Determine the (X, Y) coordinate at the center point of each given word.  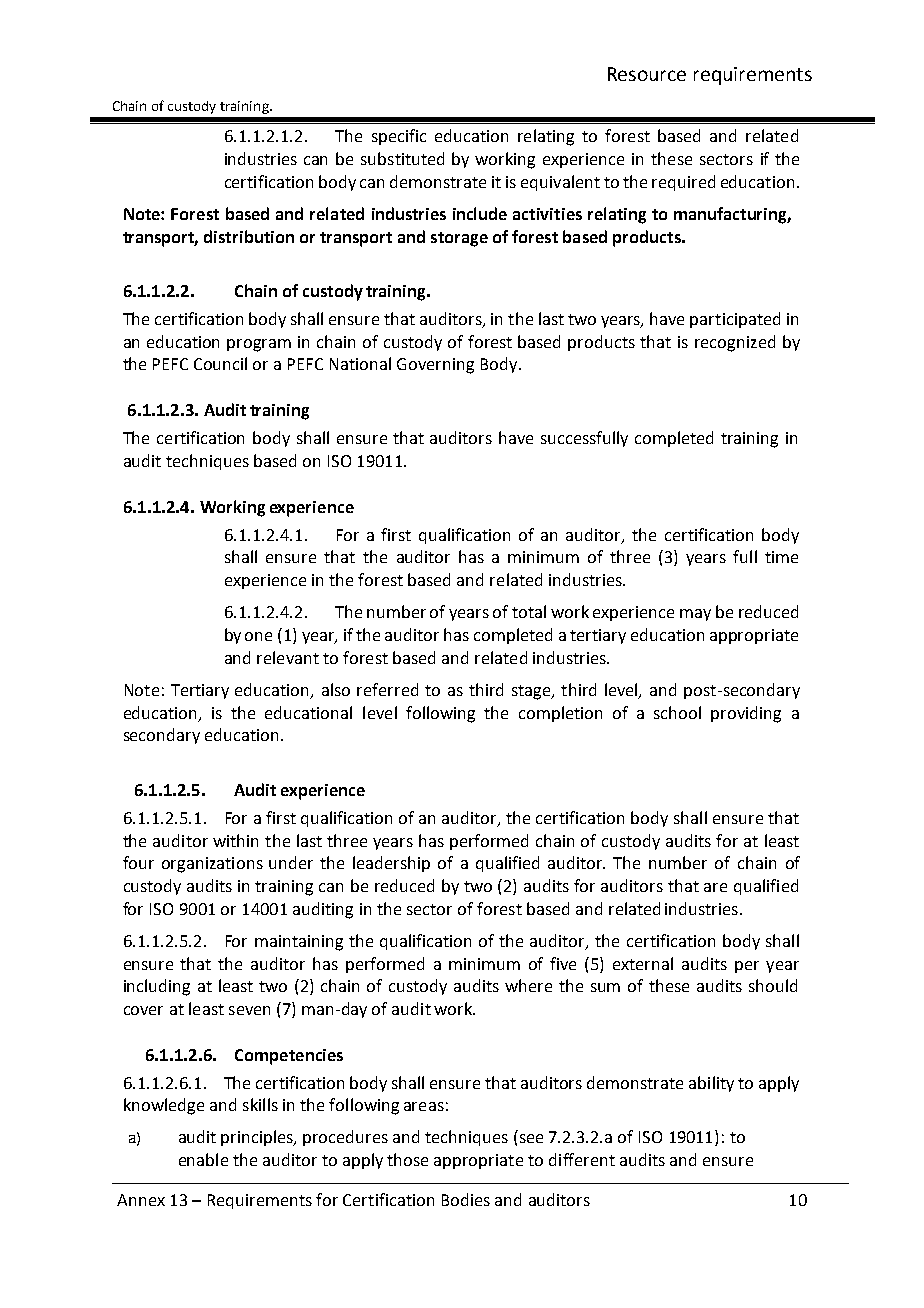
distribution (249, 236)
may (695, 615)
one (258, 636)
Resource (647, 74)
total (529, 611)
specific (399, 137)
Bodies (466, 1199)
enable (203, 1159)
